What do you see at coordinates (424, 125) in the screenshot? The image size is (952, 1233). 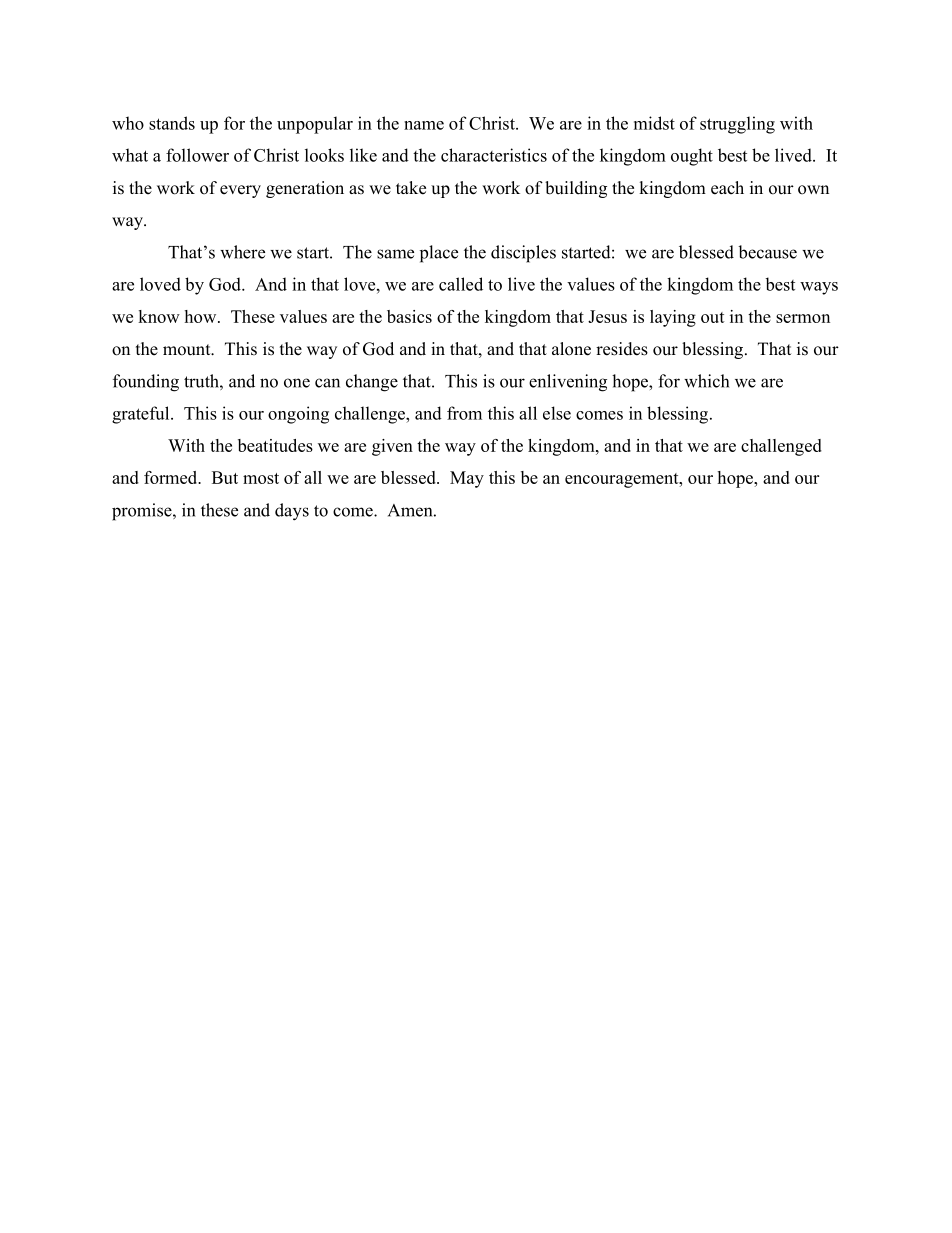 I see `name` at bounding box center [424, 125].
